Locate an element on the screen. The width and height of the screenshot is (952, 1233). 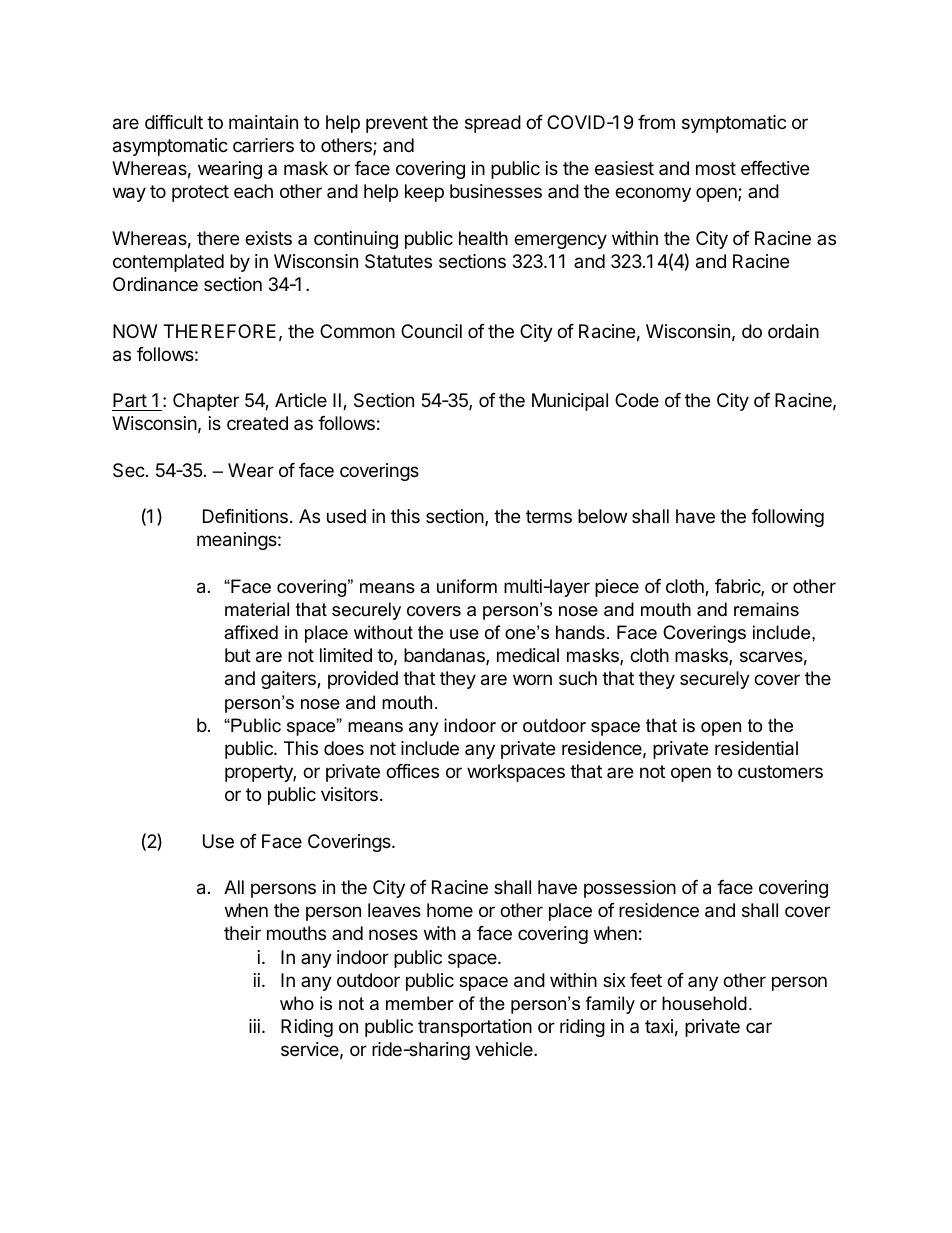
difficult is located at coordinates (174, 122).
